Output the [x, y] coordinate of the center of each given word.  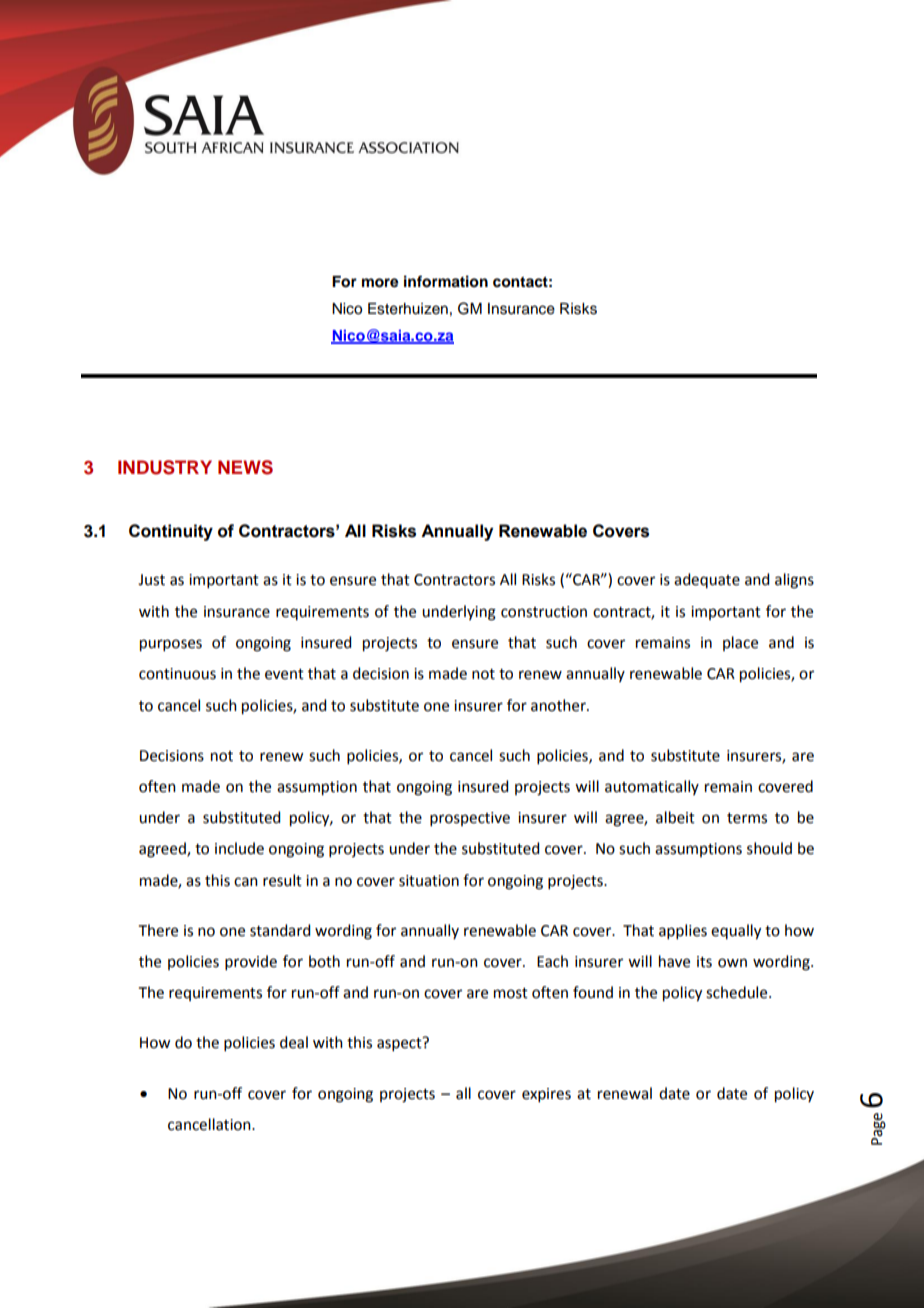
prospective [470, 819]
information [446, 281]
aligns [794, 581]
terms [747, 818]
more [380, 283]
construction [544, 612]
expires [546, 1095]
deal [294, 1042]
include [239, 848]
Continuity [171, 532]
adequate [707, 580]
